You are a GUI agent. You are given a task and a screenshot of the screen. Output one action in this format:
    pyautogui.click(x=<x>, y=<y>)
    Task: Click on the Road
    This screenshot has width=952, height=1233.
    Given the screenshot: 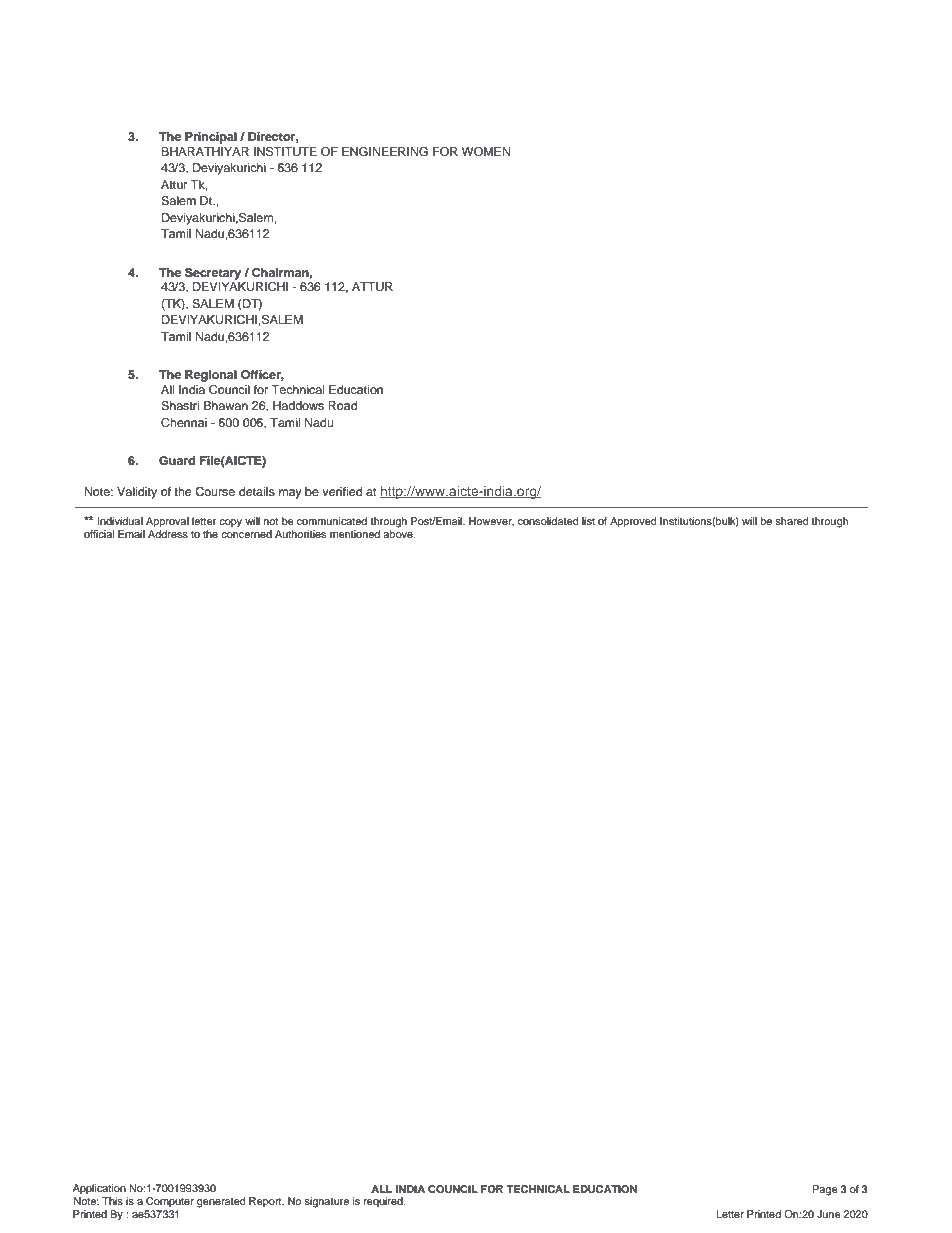 What is the action you would take?
    pyautogui.click(x=342, y=405)
